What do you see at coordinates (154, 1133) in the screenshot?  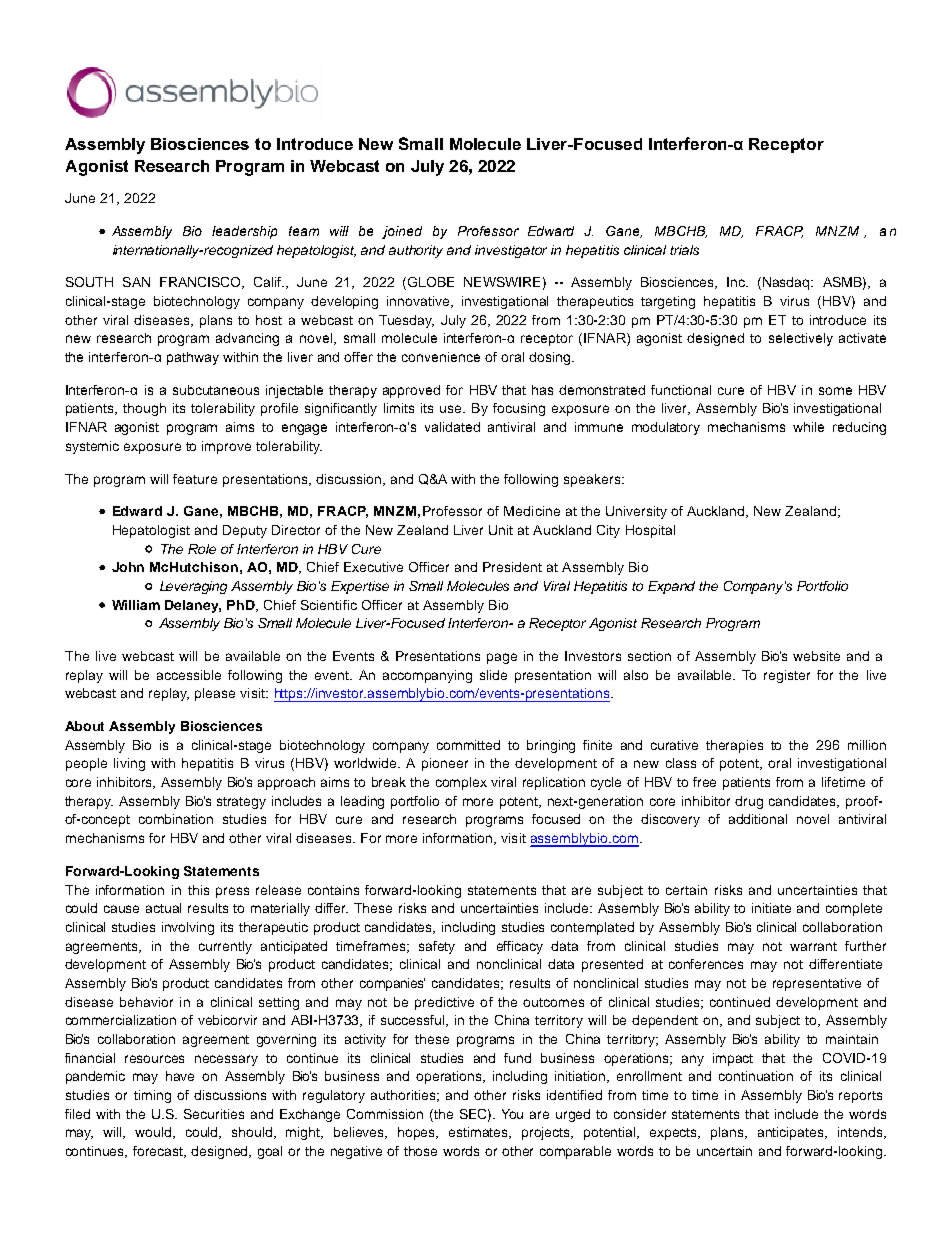 I see `would` at bounding box center [154, 1133].
